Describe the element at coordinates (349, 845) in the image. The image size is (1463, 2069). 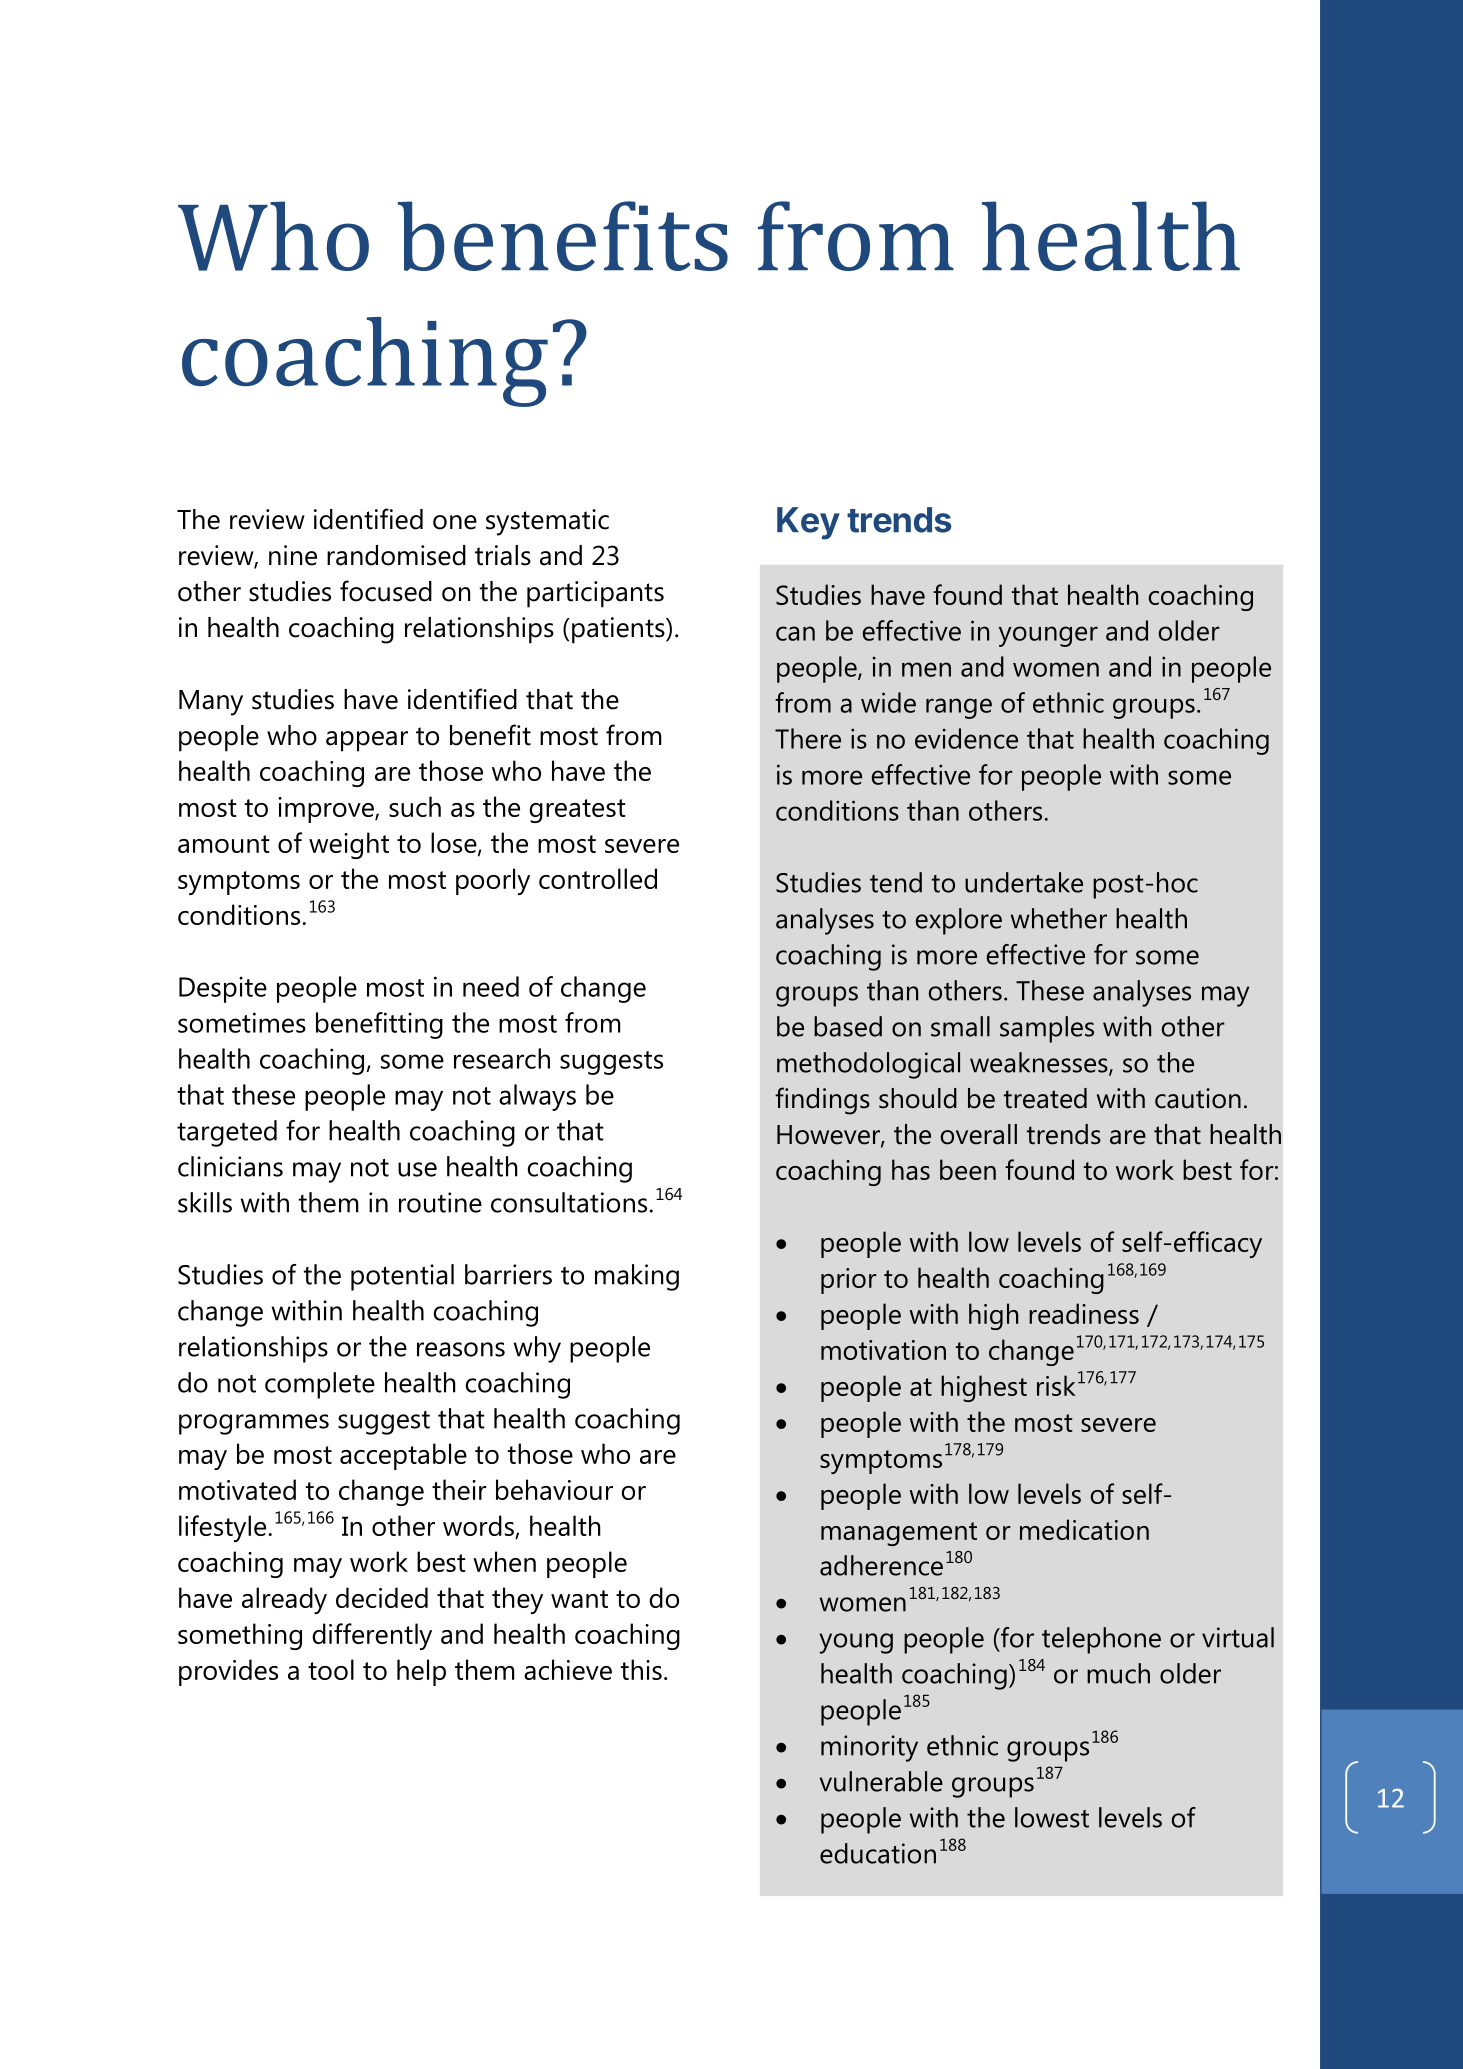
I see `weight` at that location.
